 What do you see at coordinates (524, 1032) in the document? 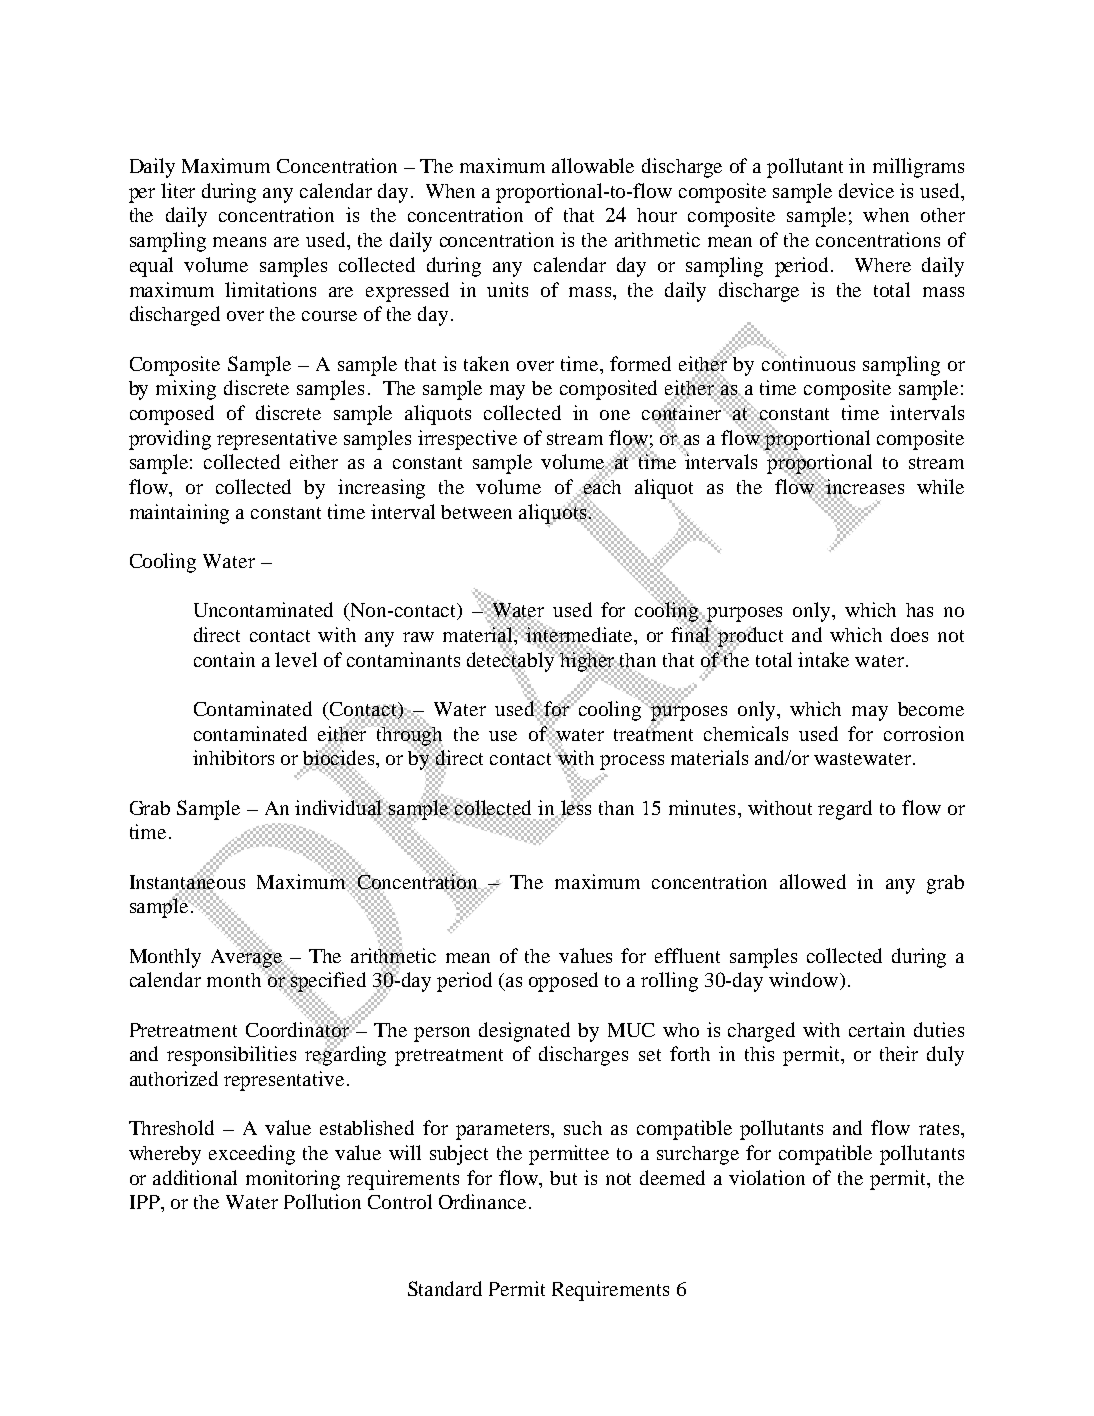
I see `designated` at bounding box center [524, 1032].
